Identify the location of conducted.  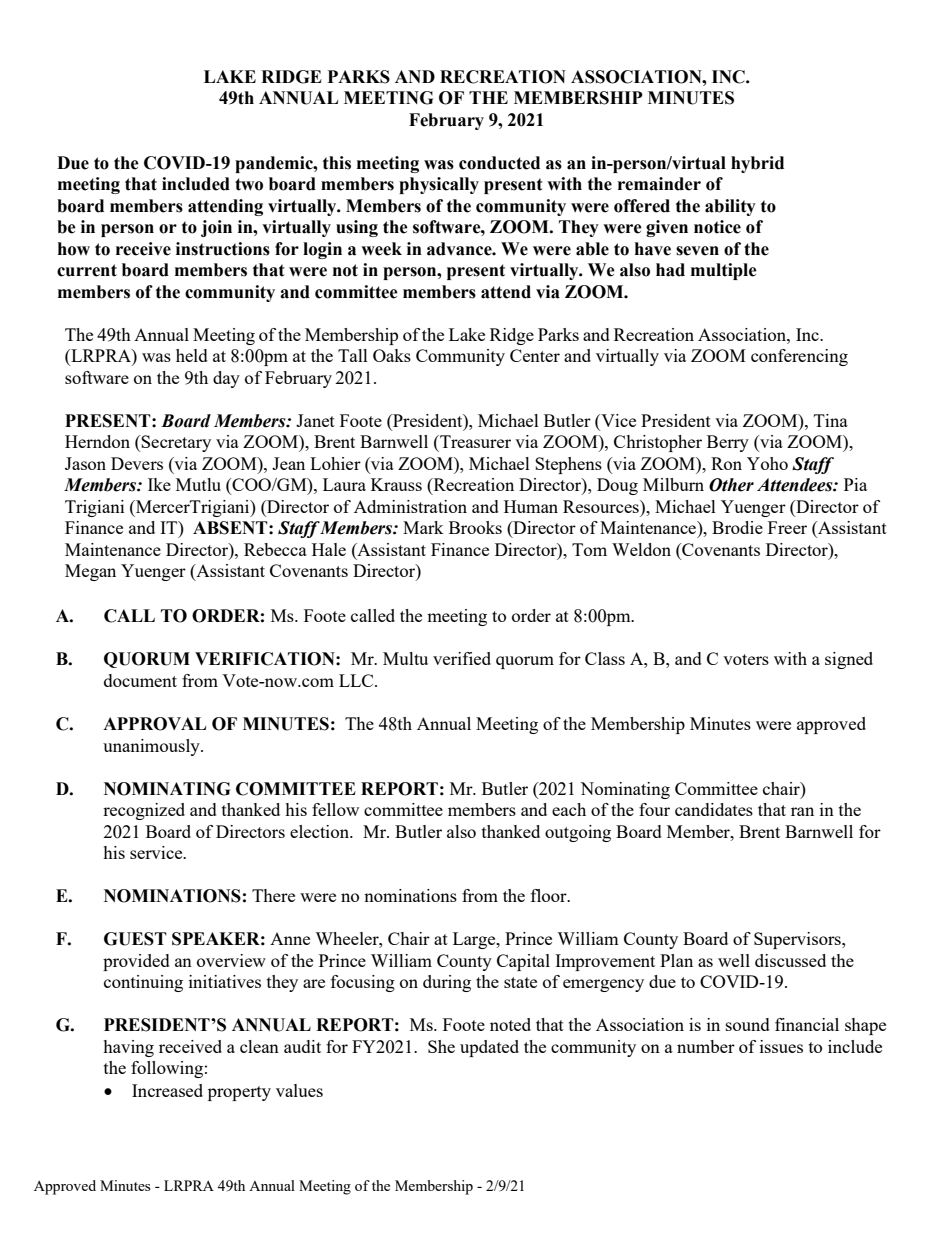
(499, 163).
